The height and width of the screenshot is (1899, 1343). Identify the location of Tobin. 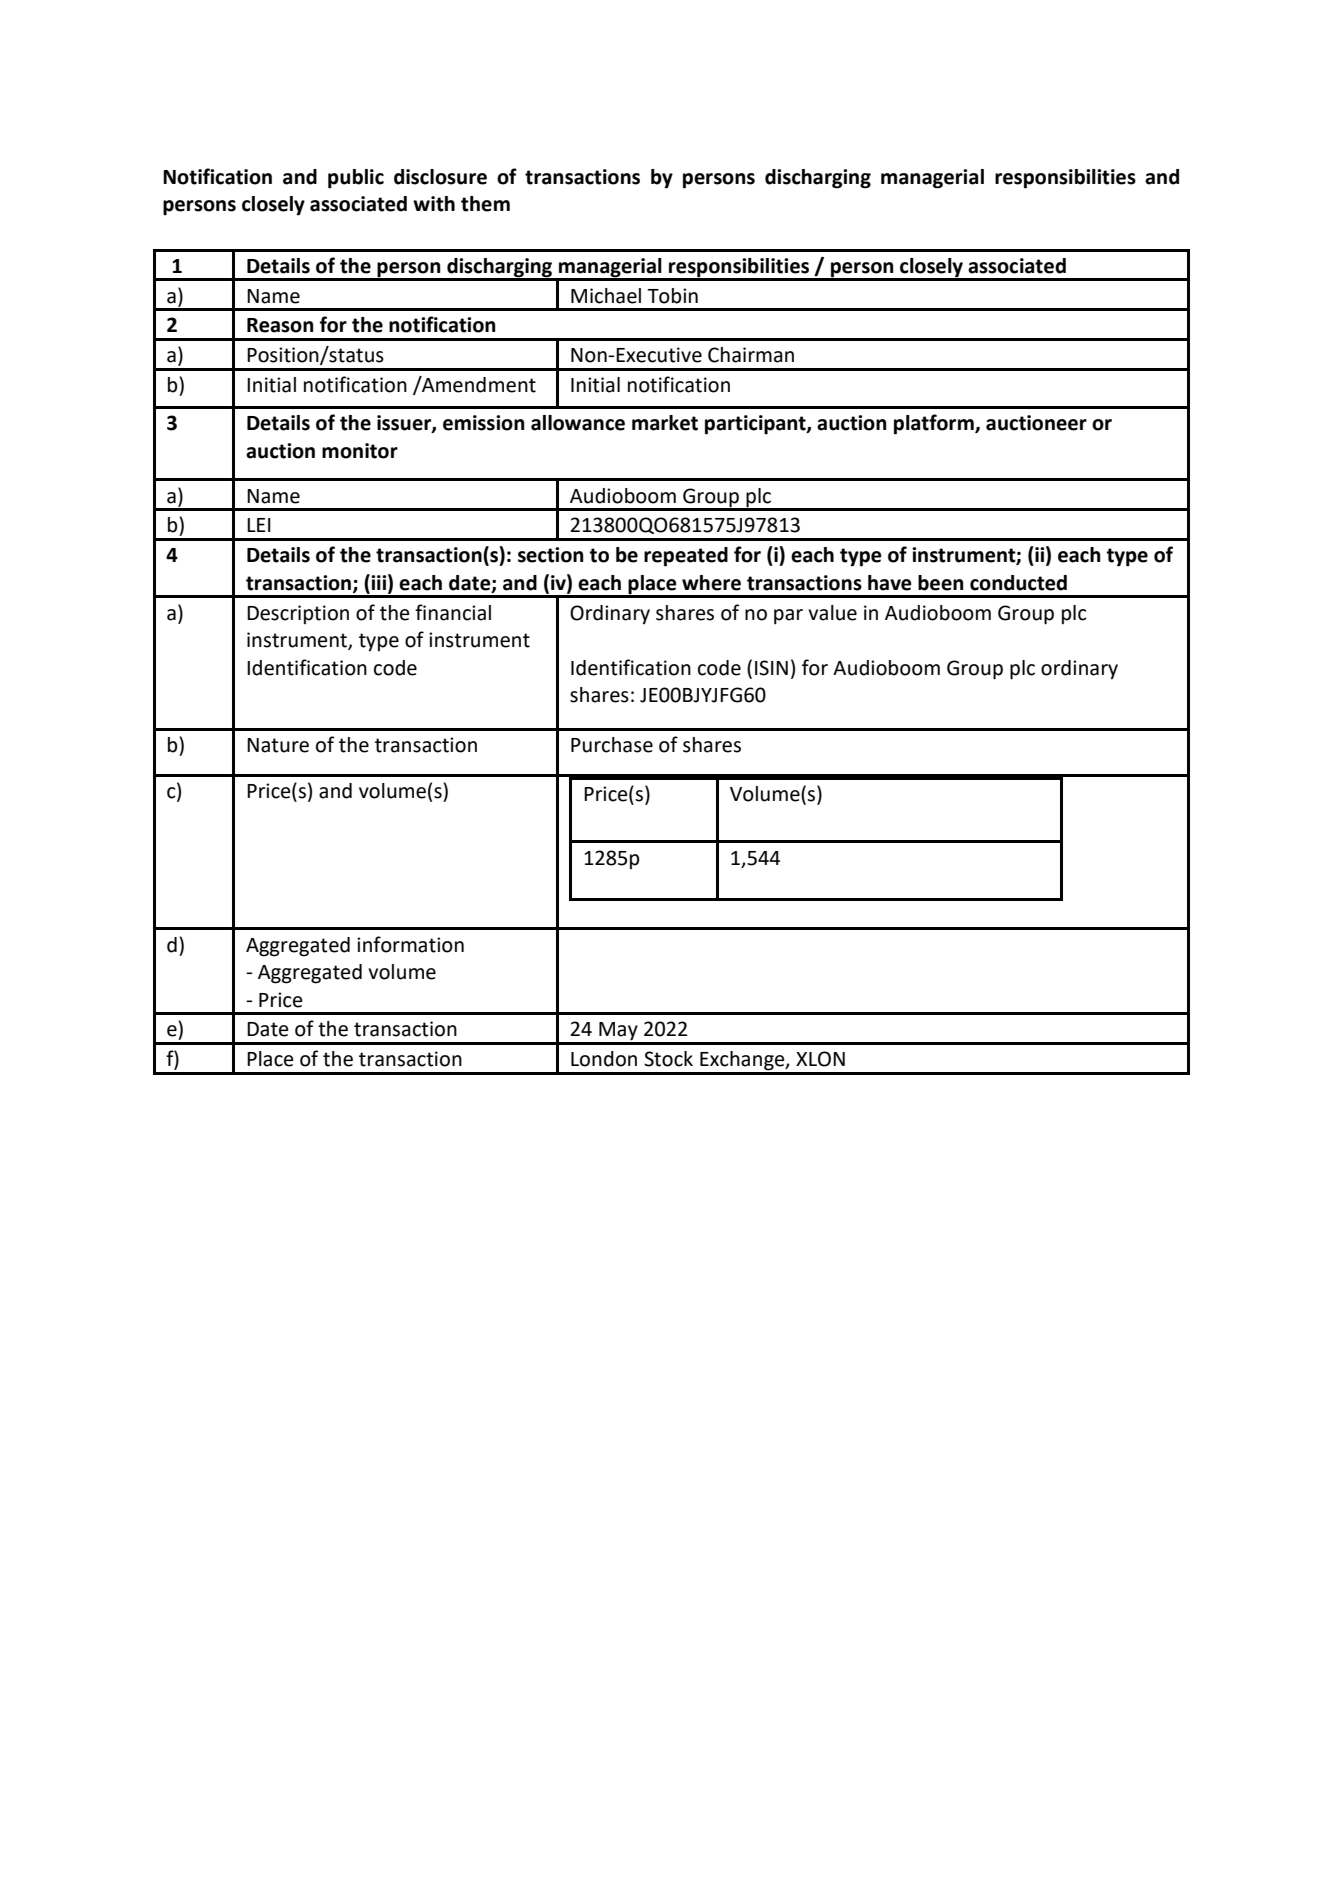
(672, 296).
